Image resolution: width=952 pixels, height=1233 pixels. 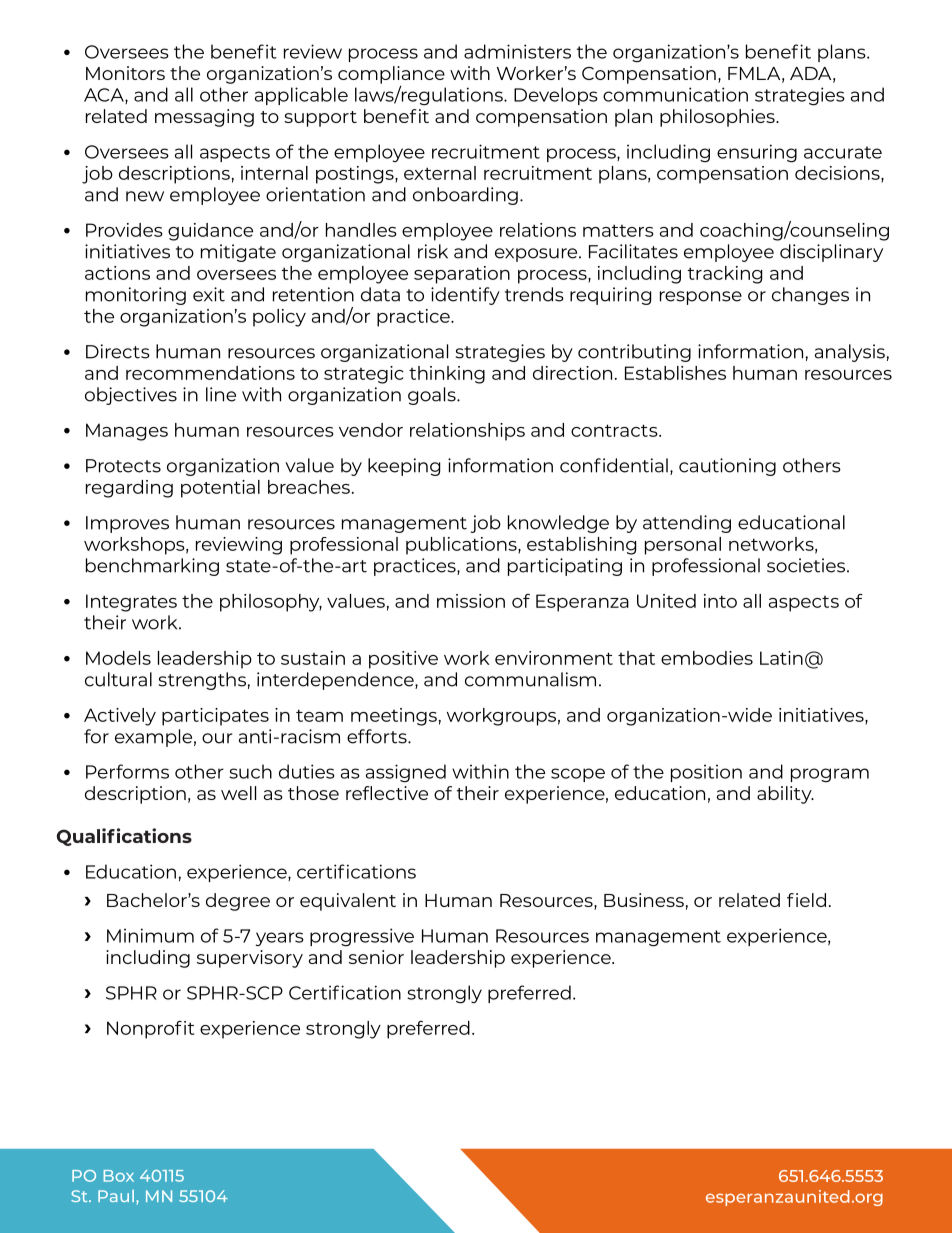 I want to click on Business, so click(x=644, y=900).
